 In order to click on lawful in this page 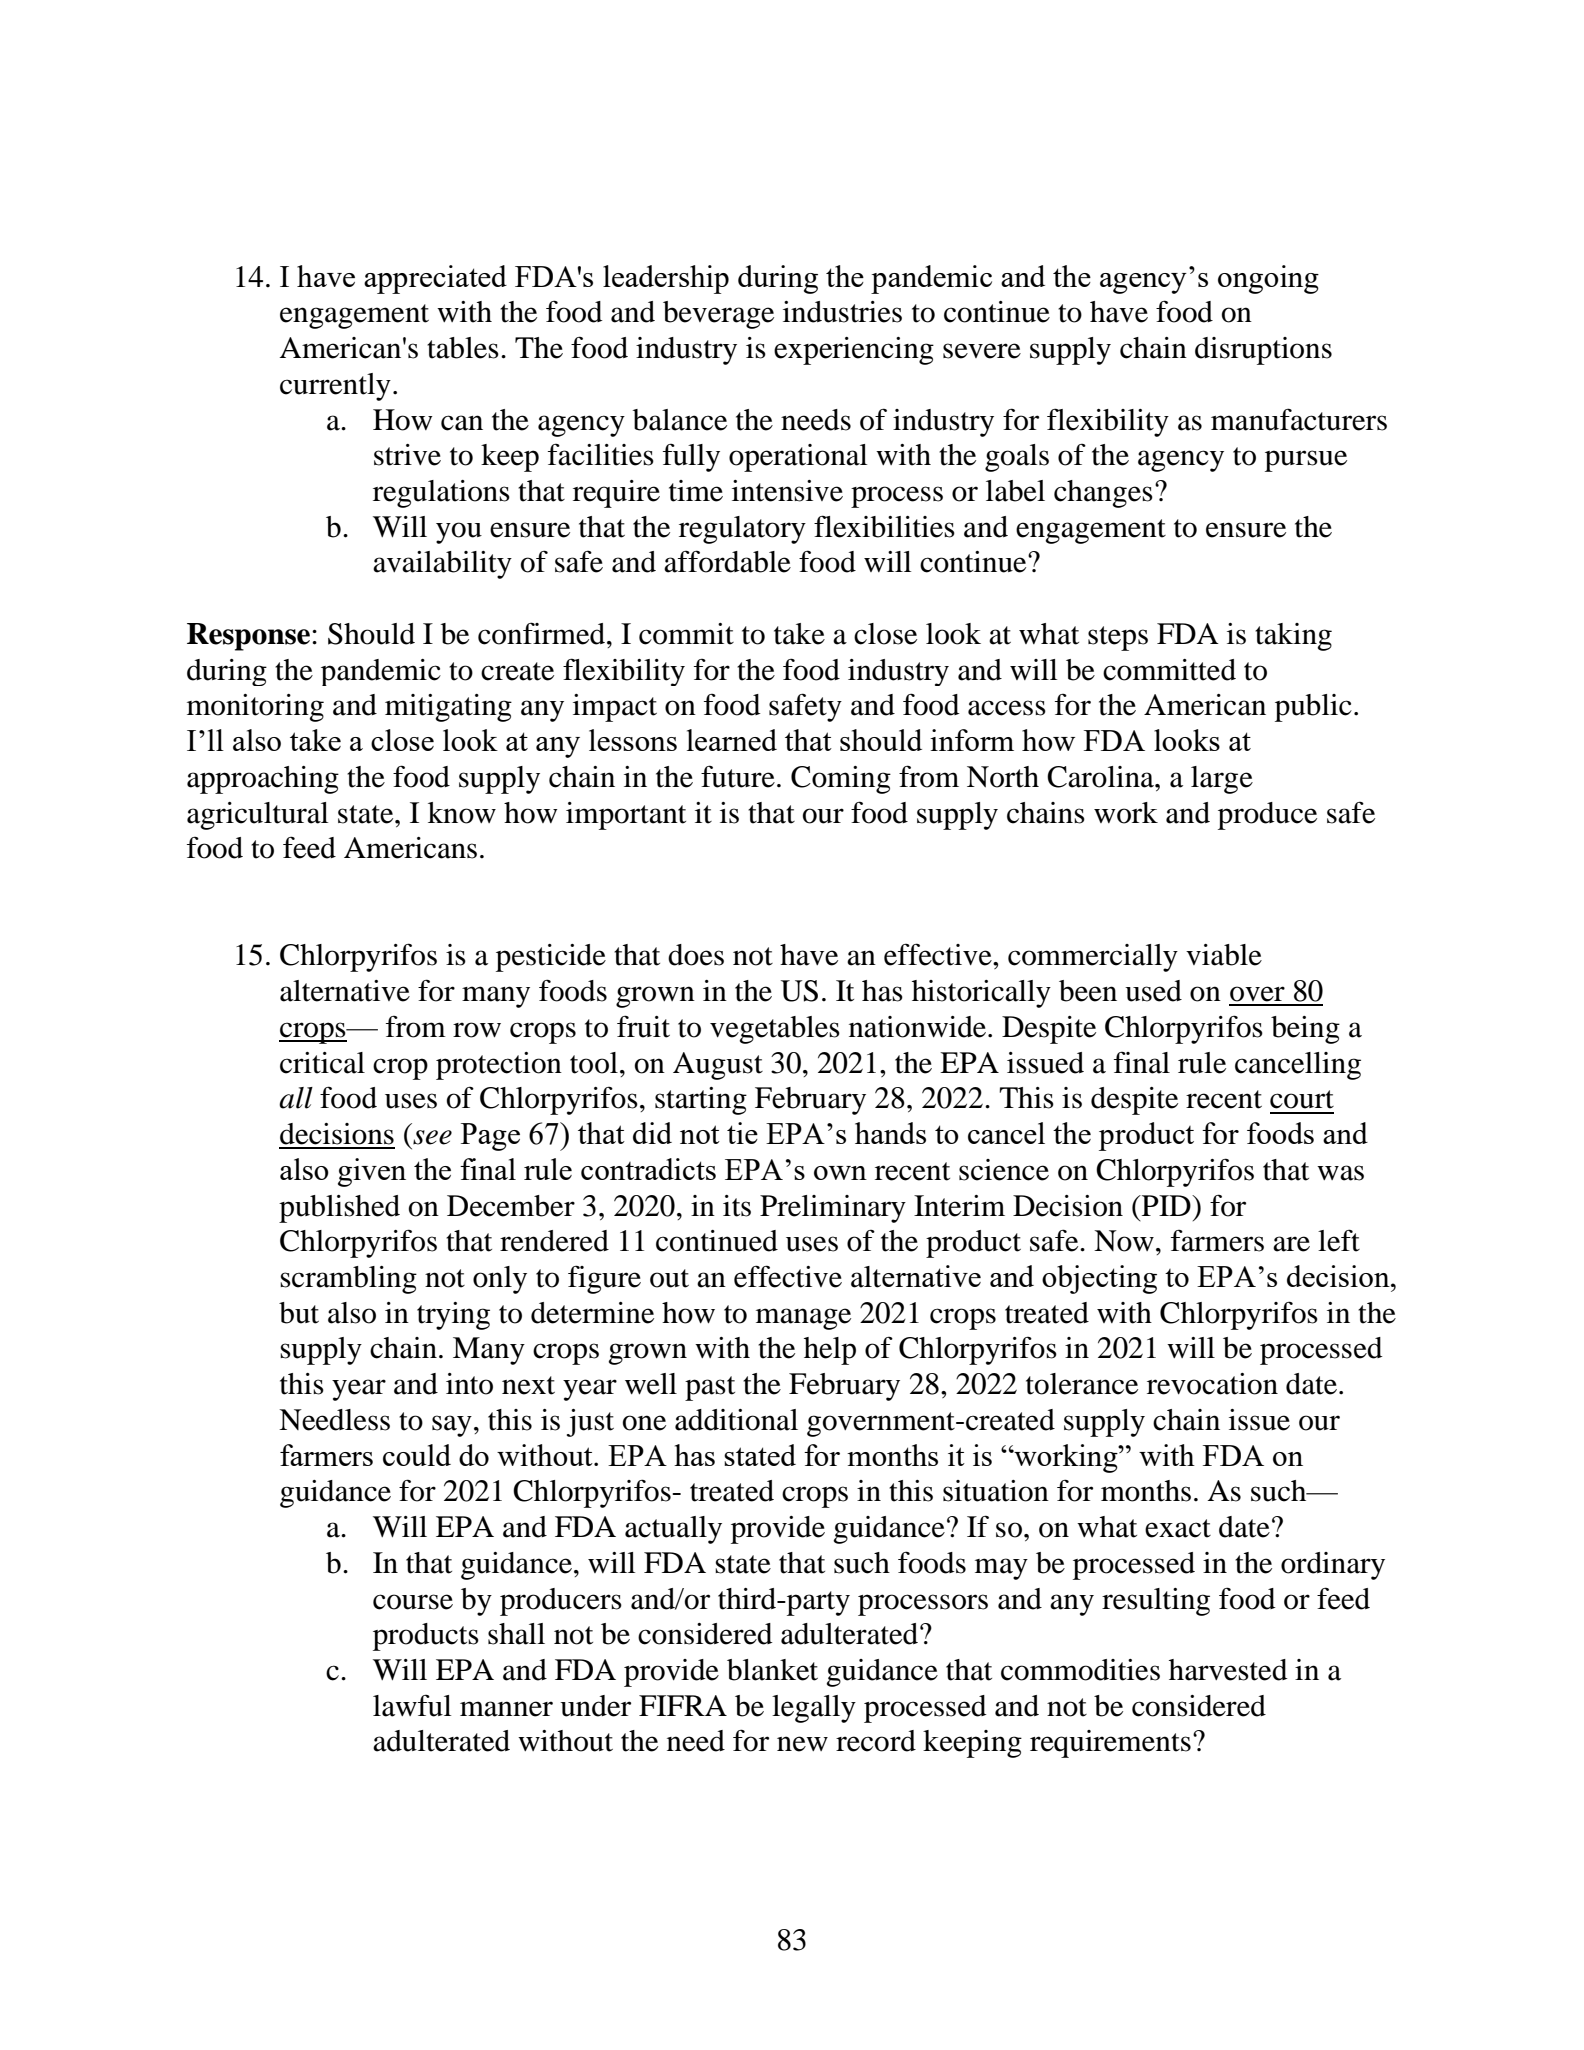, I will do `click(412, 1705)`.
